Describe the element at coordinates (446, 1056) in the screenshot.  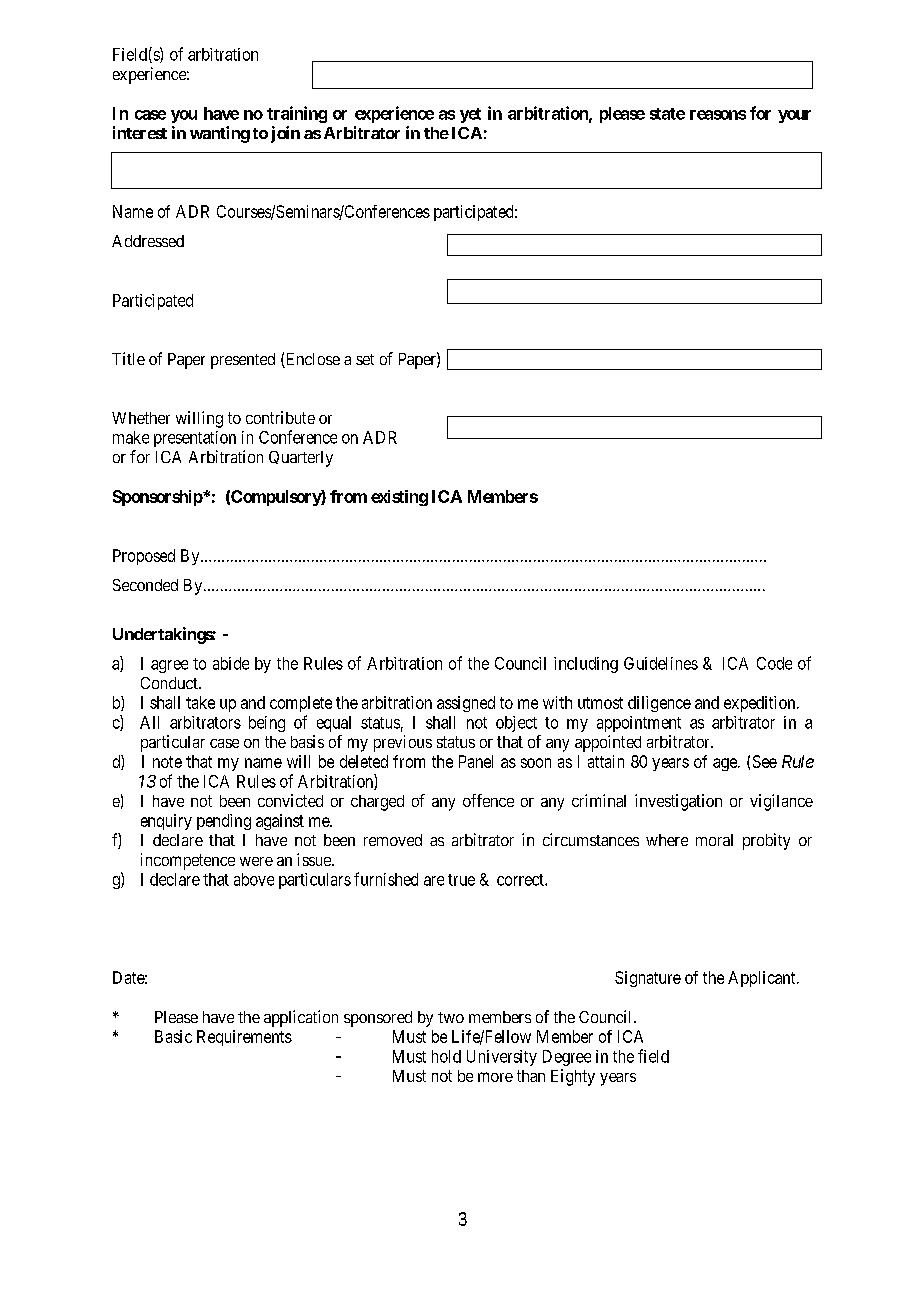
I see `hold` at that location.
